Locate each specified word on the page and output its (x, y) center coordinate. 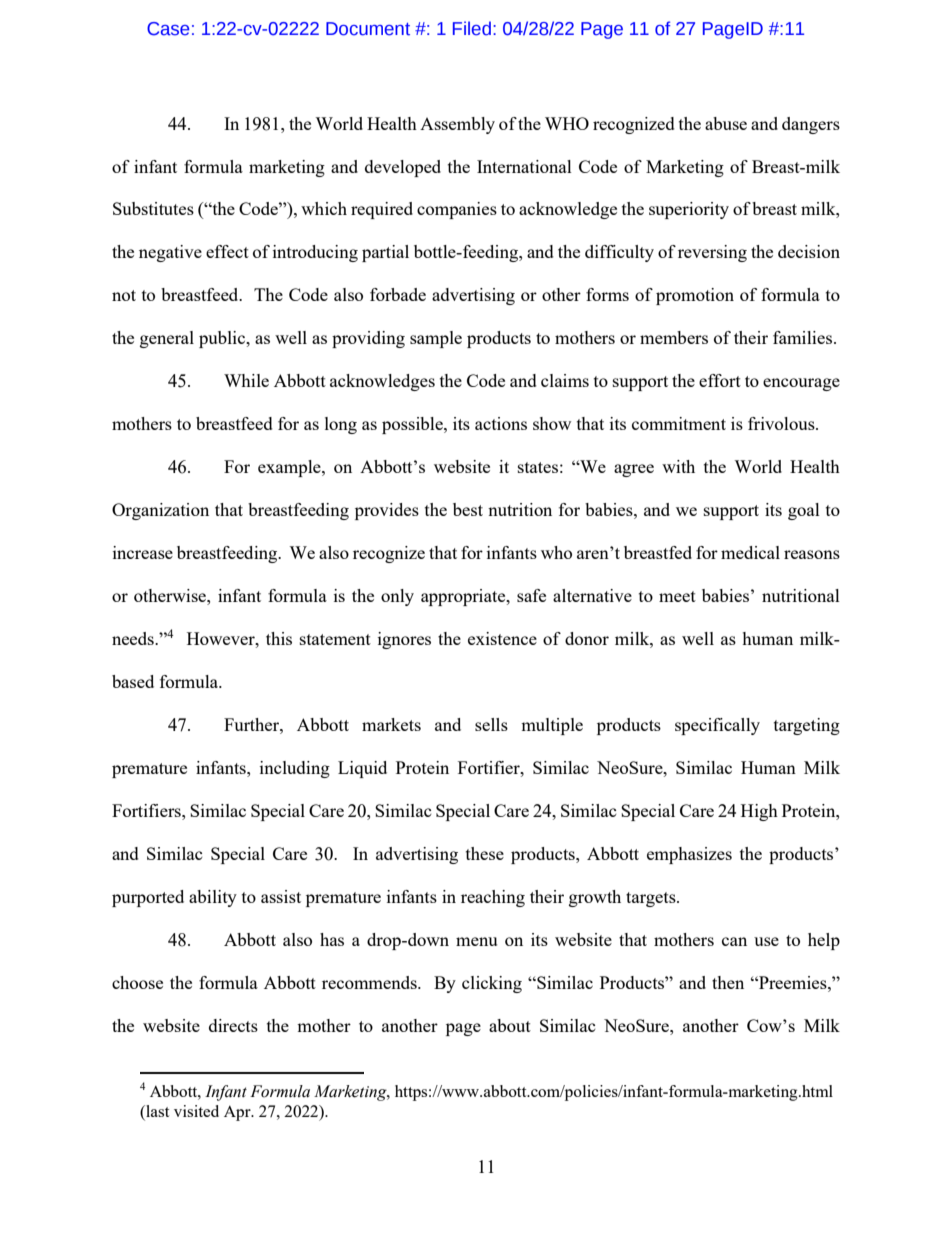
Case (168, 29)
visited (196, 1111)
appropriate (464, 597)
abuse (726, 123)
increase (143, 552)
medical (750, 552)
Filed (472, 28)
